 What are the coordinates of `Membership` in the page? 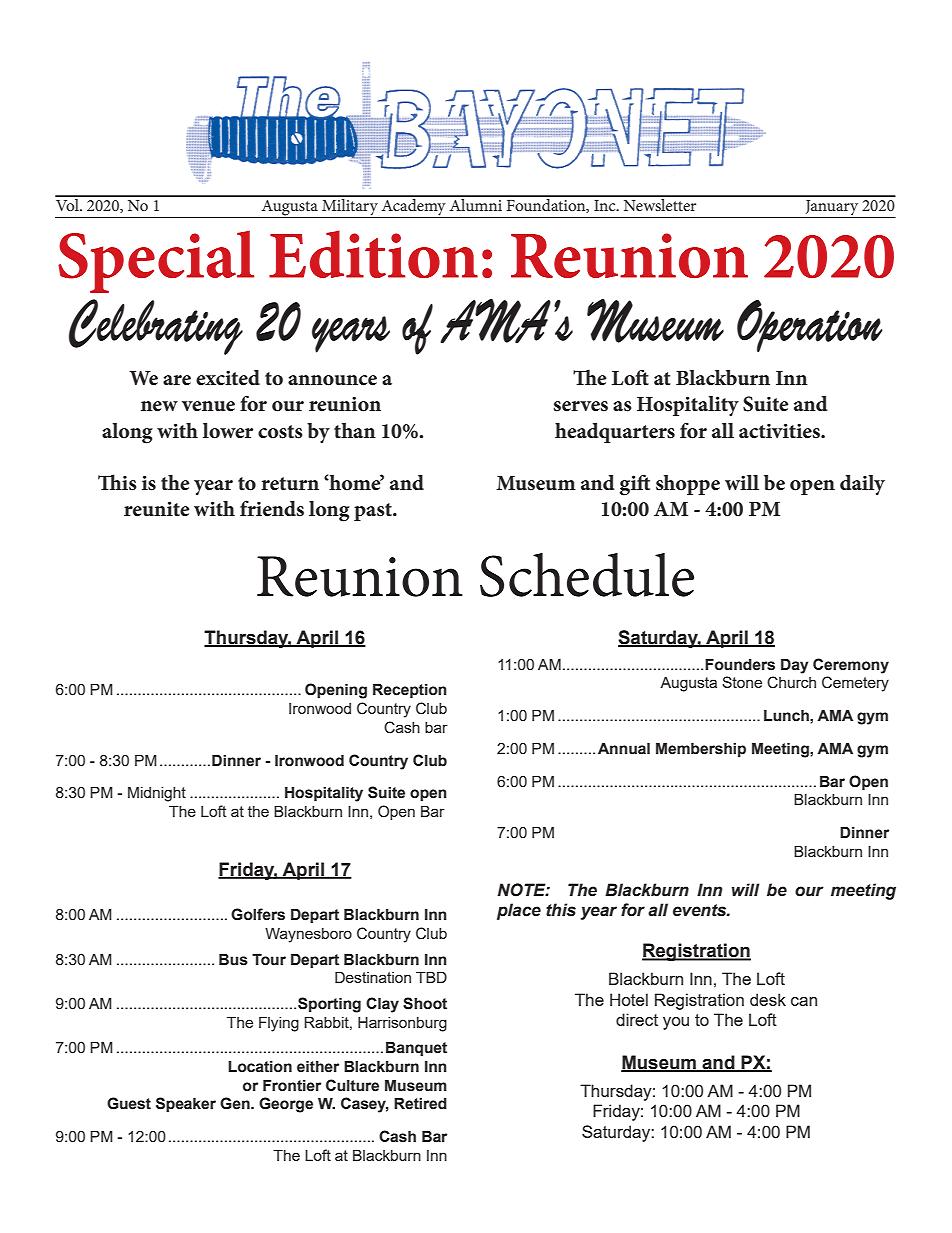 It's located at (701, 749).
